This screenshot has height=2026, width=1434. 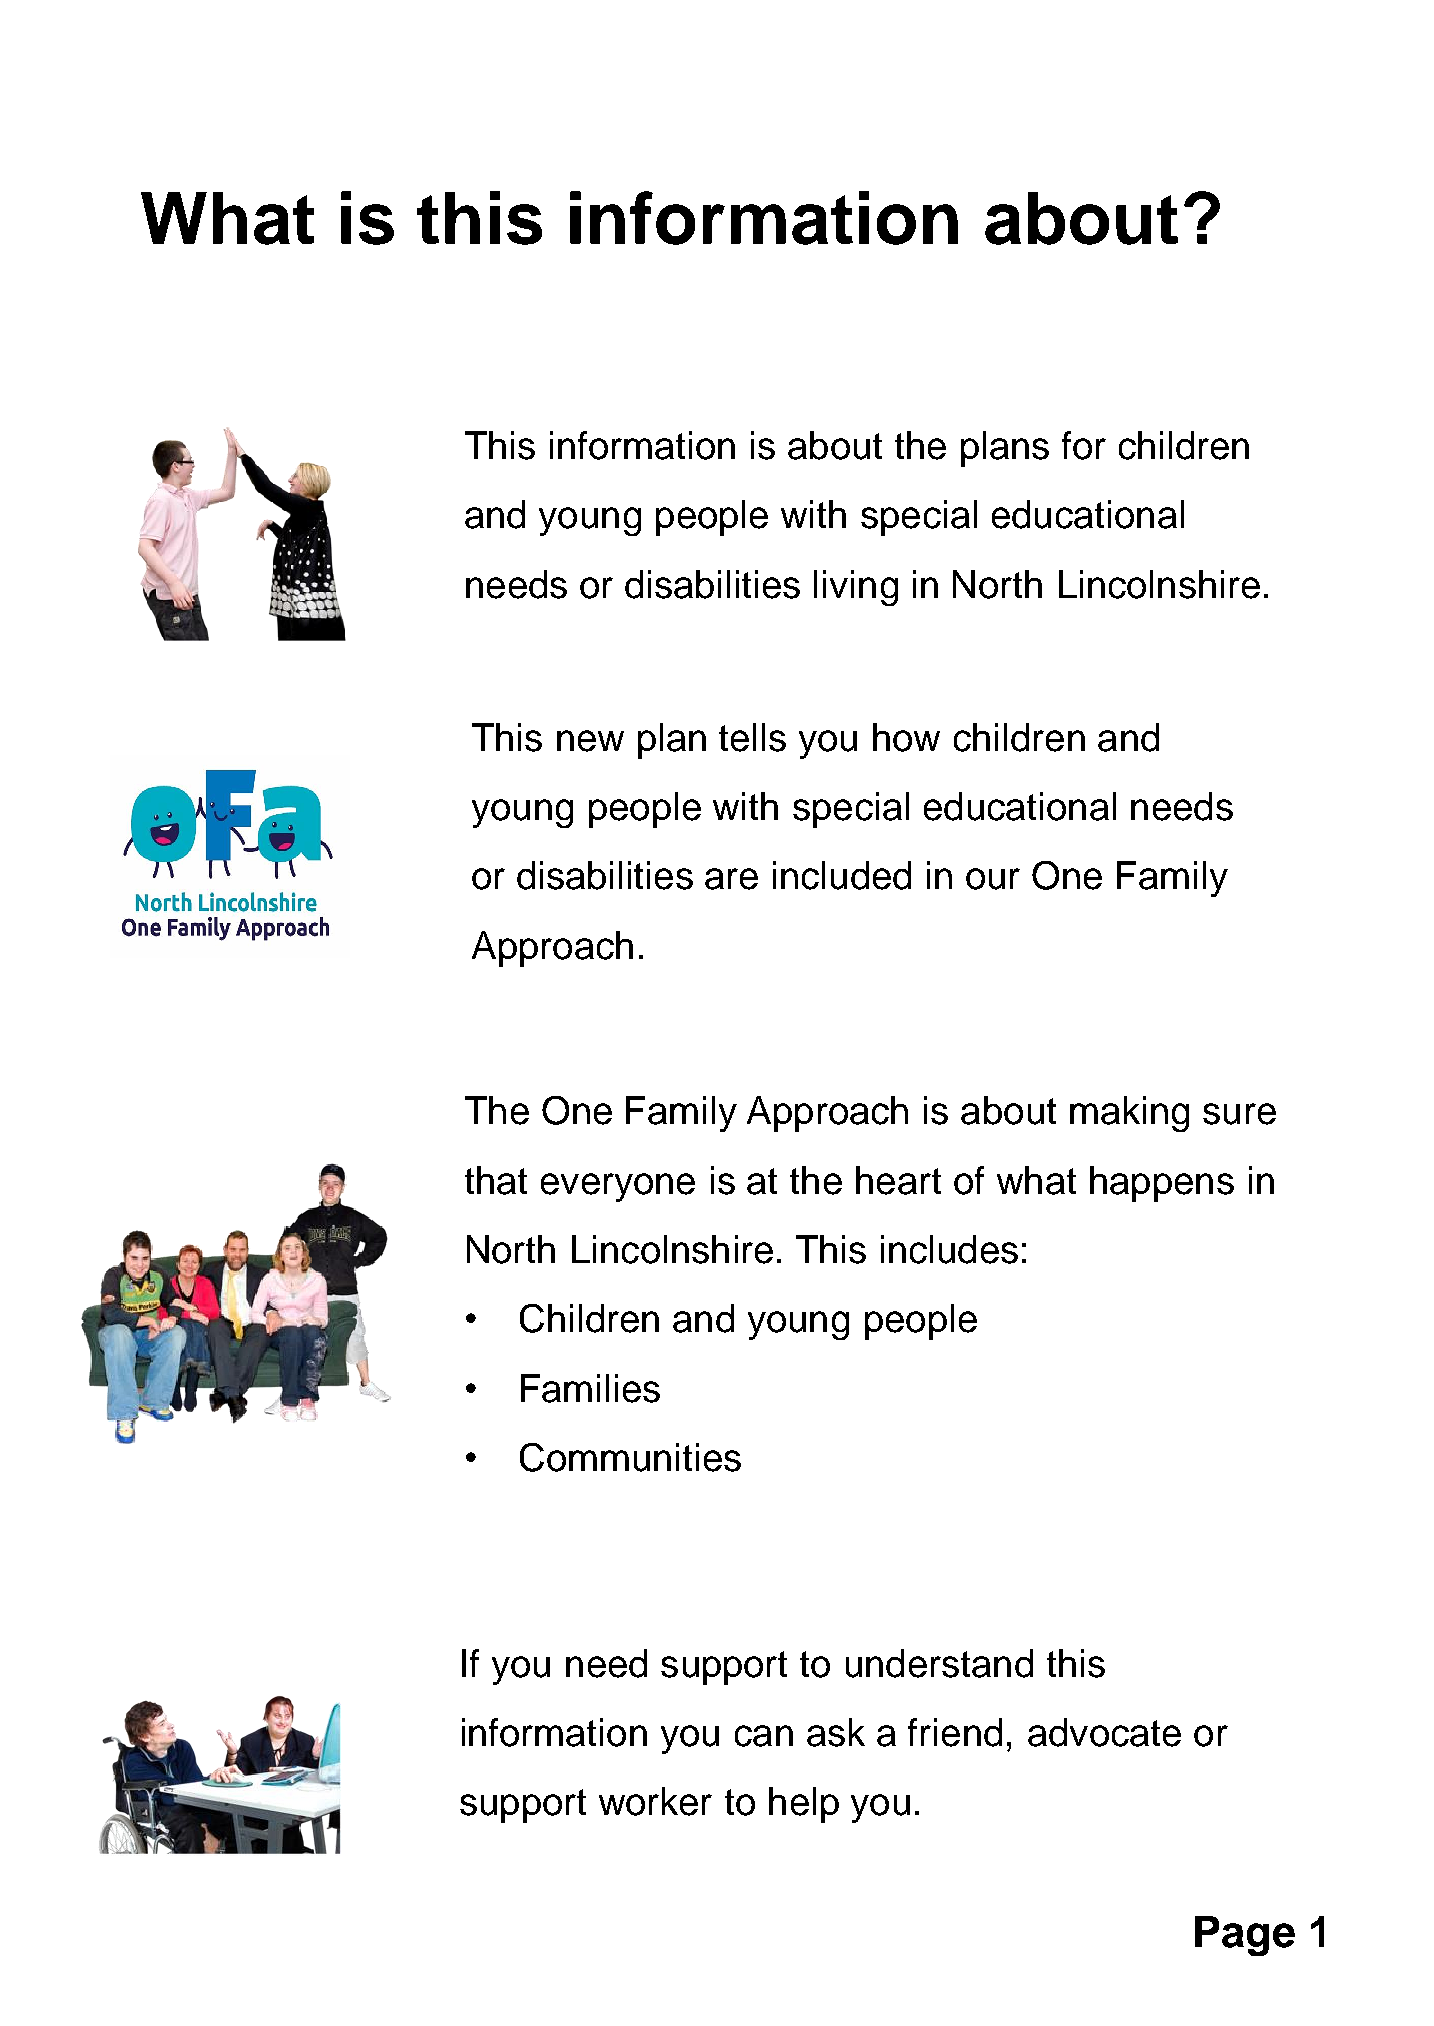 I want to click on living, so click(x=856, y=588).
